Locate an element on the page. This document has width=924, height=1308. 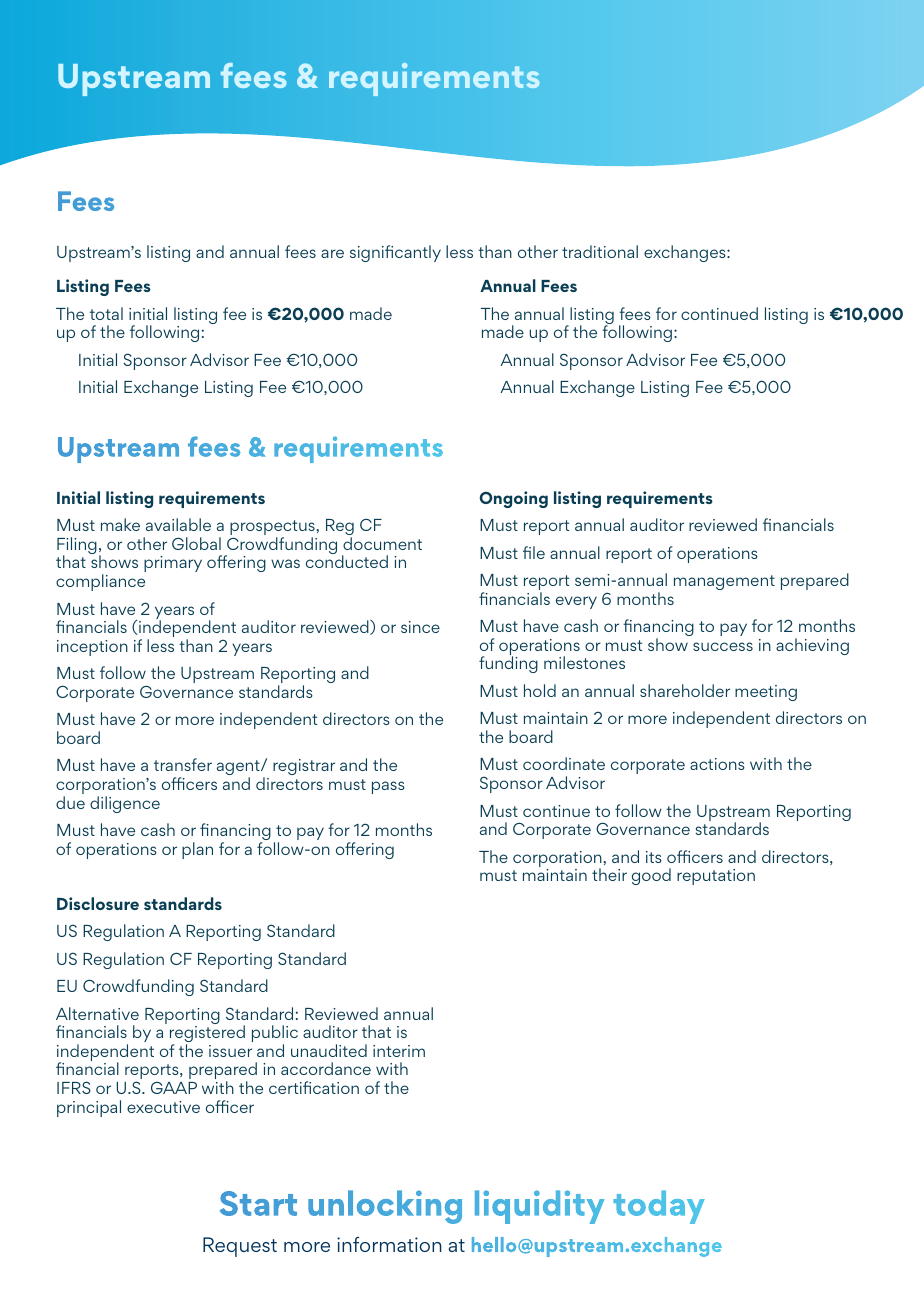
Request is located at coordinates (240, 1247).
